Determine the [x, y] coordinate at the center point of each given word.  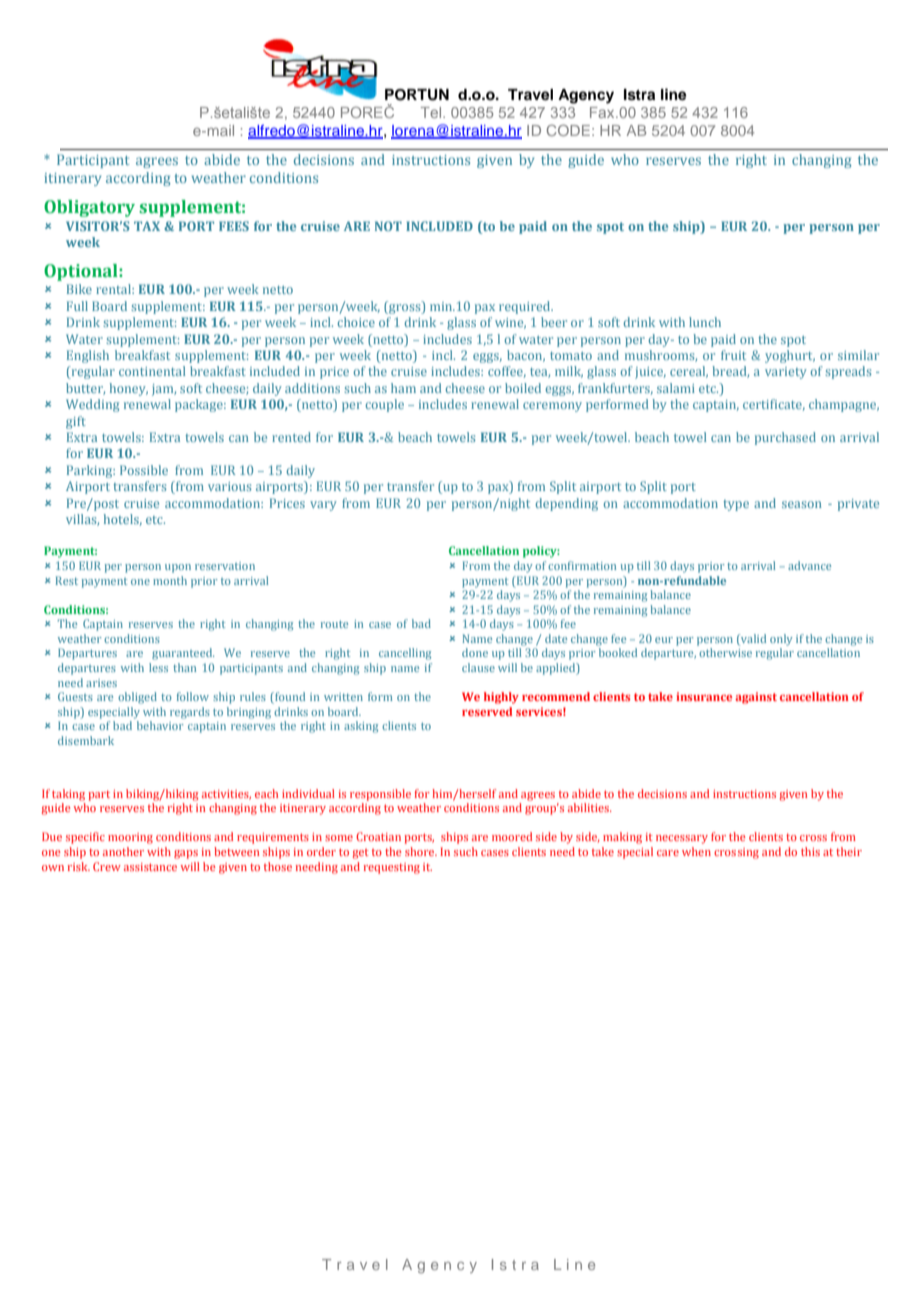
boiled [523, 388]
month [170, 580]
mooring [130, 838]
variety [786, 373]
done [475, 652]
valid [752, 638]
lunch [705, 322]
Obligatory [89, 208]
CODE [568, 130]
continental [152, 371]
